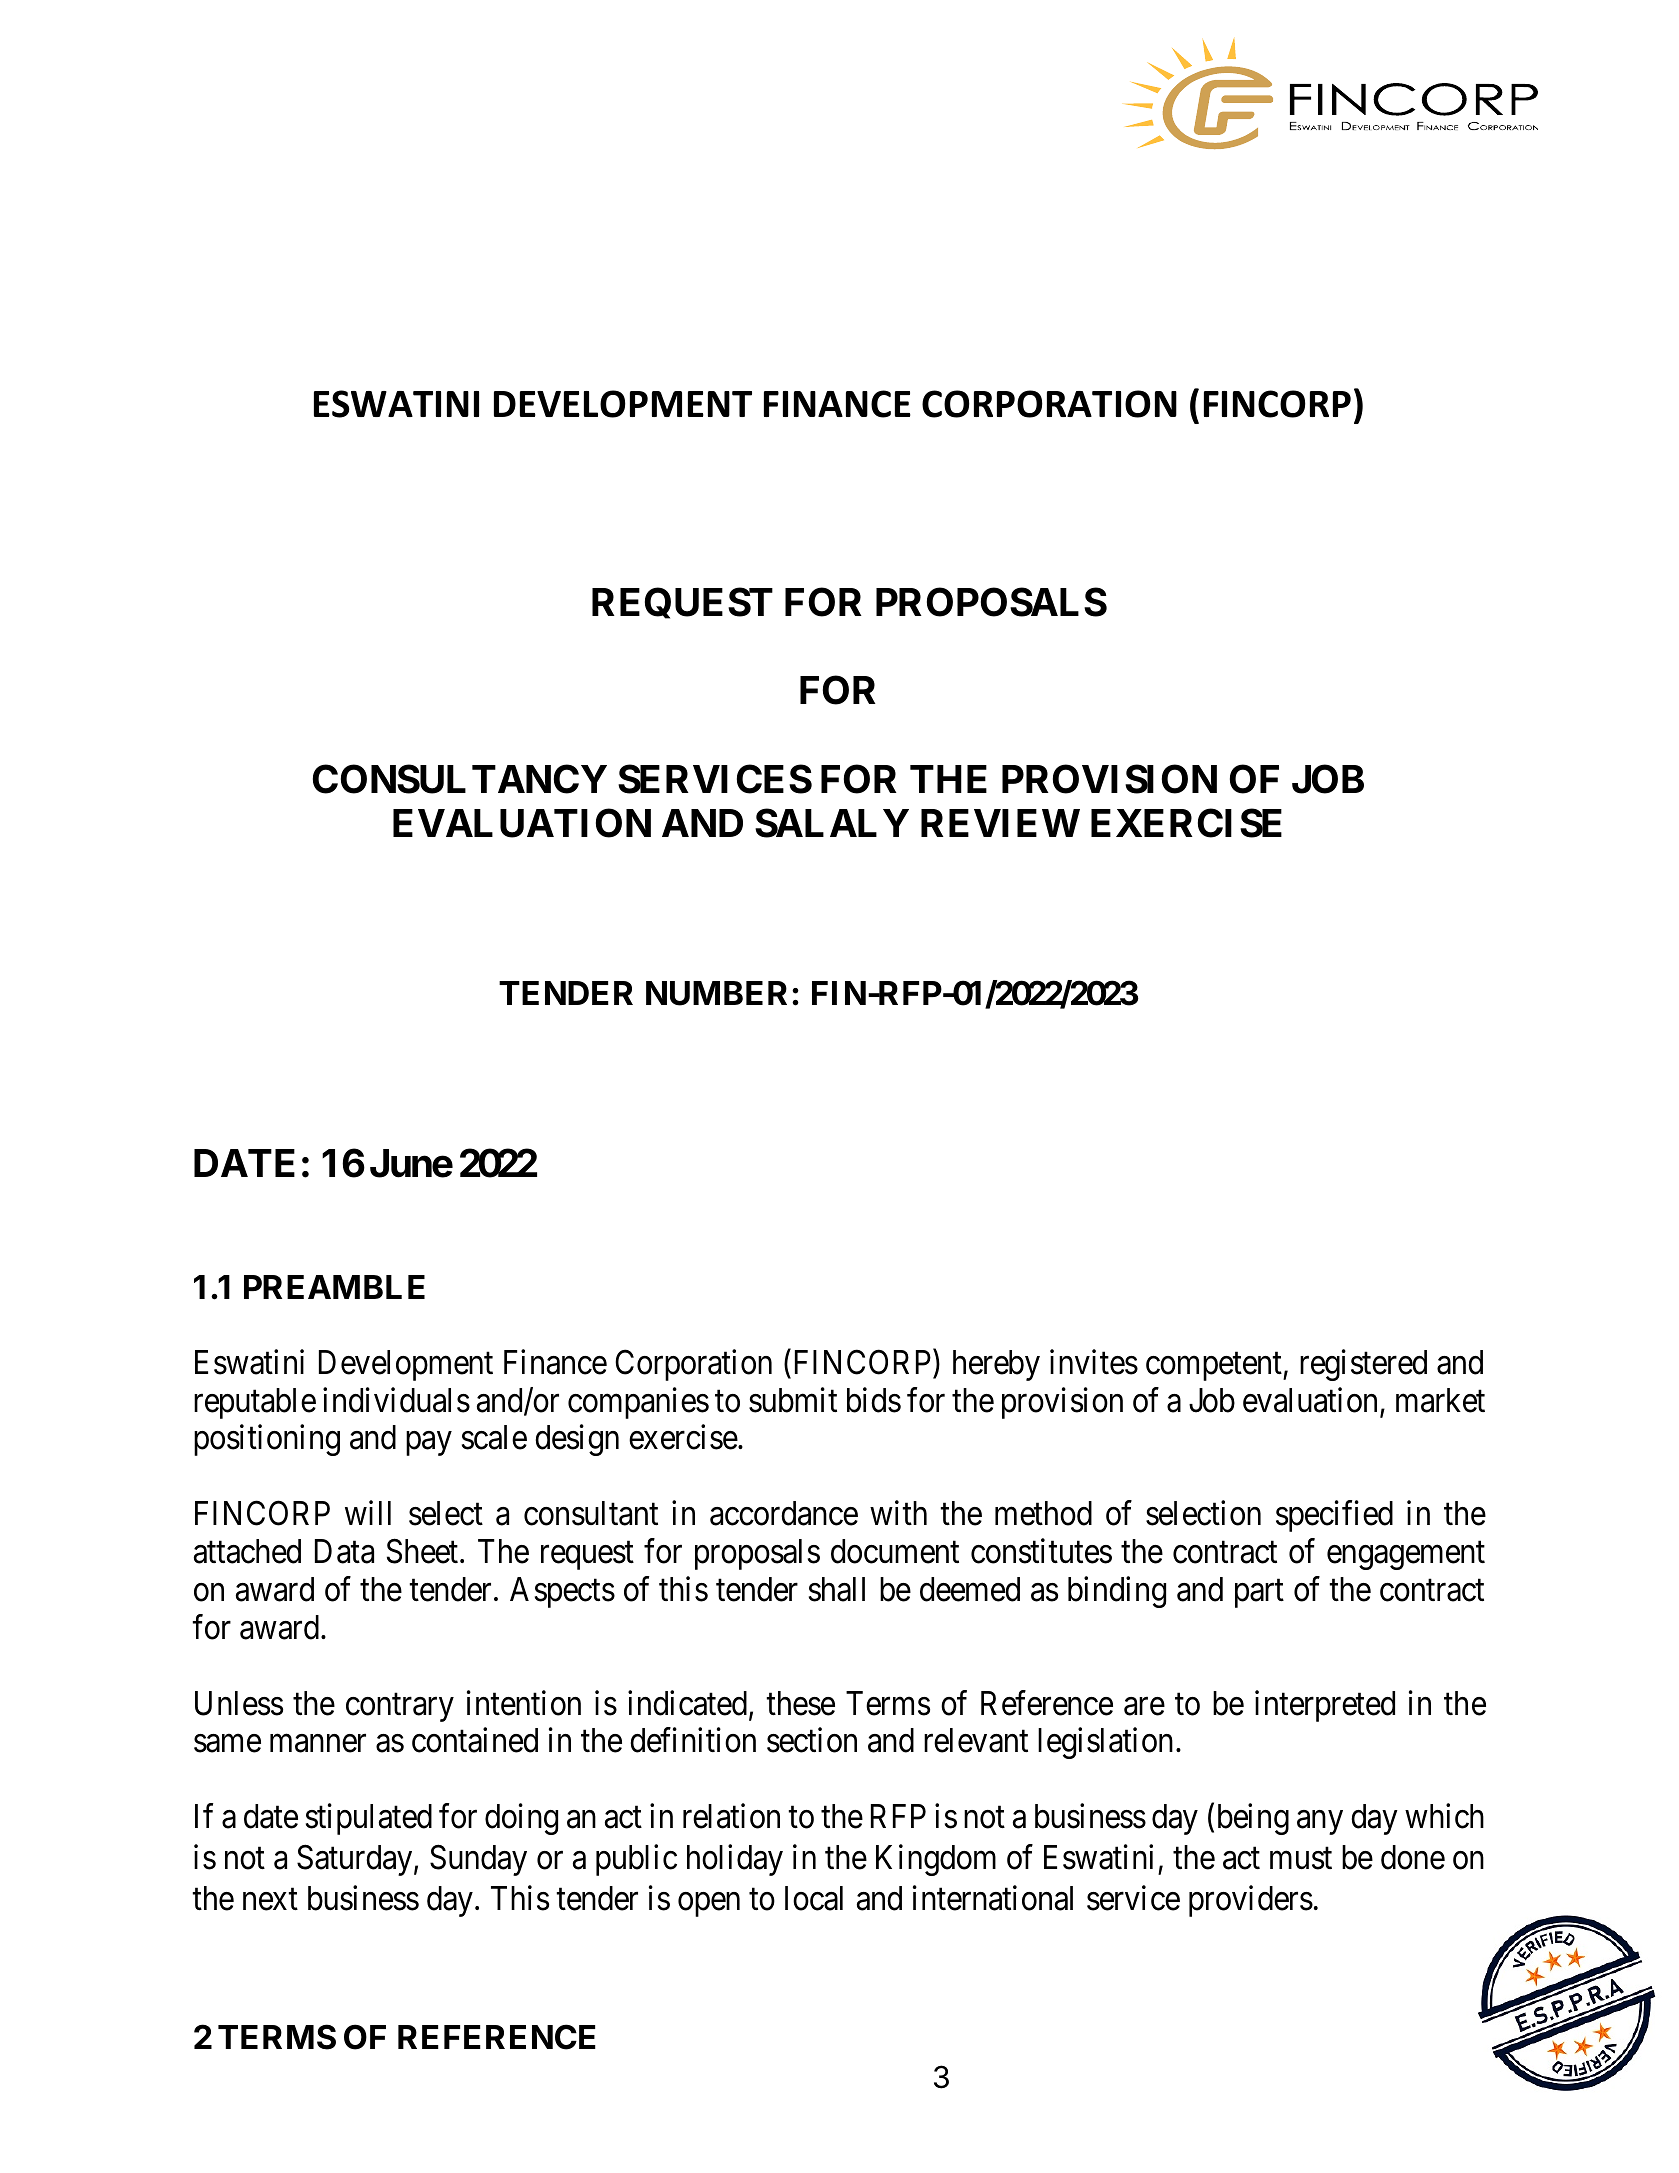  What do you see at coordinates (356, 1860) in the page?
I see `Saturday` at bounding box center [356, 1860].
